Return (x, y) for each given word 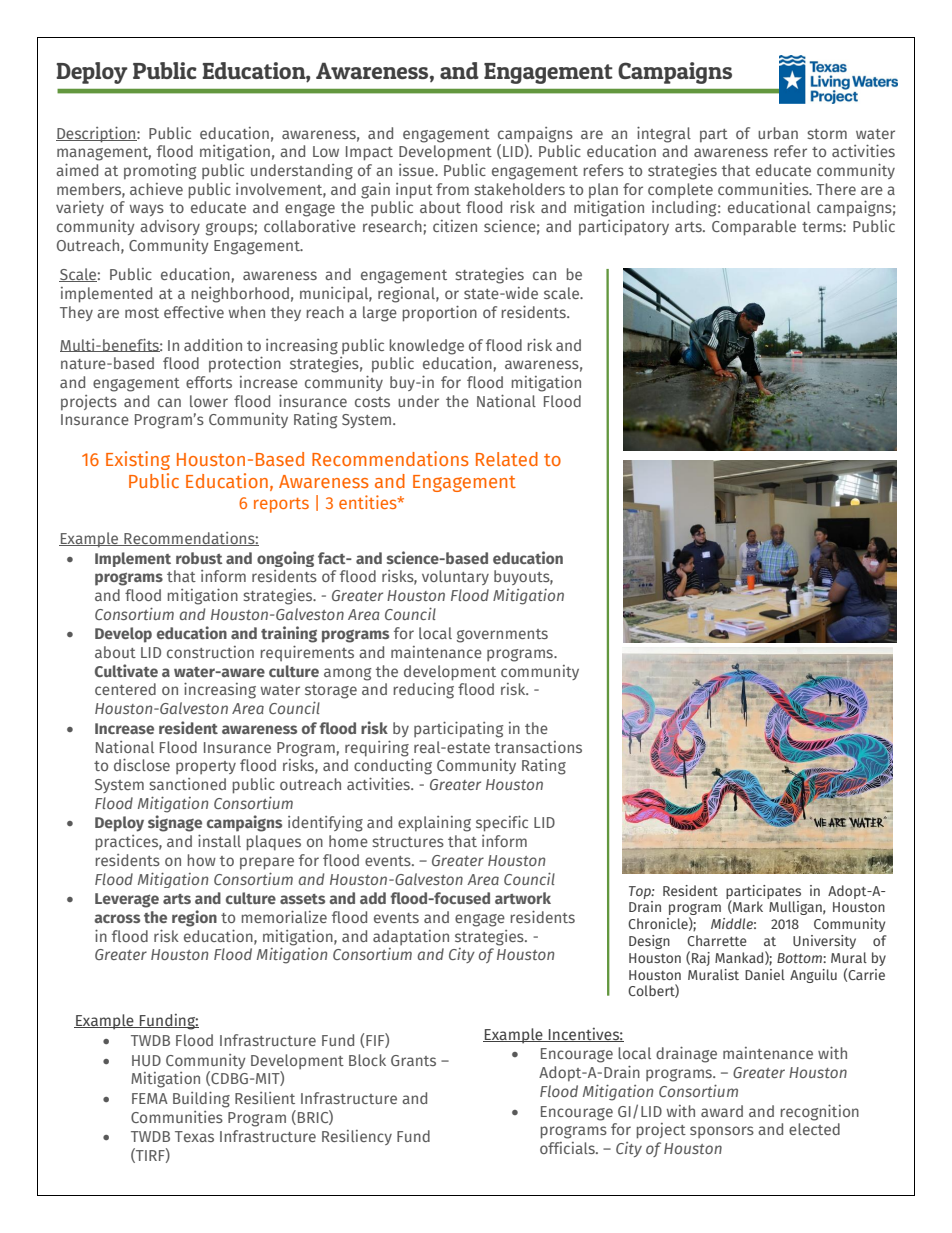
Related (507, 459)
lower (209, 401)
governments (502, 636)
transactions (538, 747)
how (202, 860)
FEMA (150, 1098)
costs (372, 402)
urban (778, 133)
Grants (413, 1060)
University (824, 942)
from (452, 189)
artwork (523, 898)
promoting (160, 172)
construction (210, 652)
